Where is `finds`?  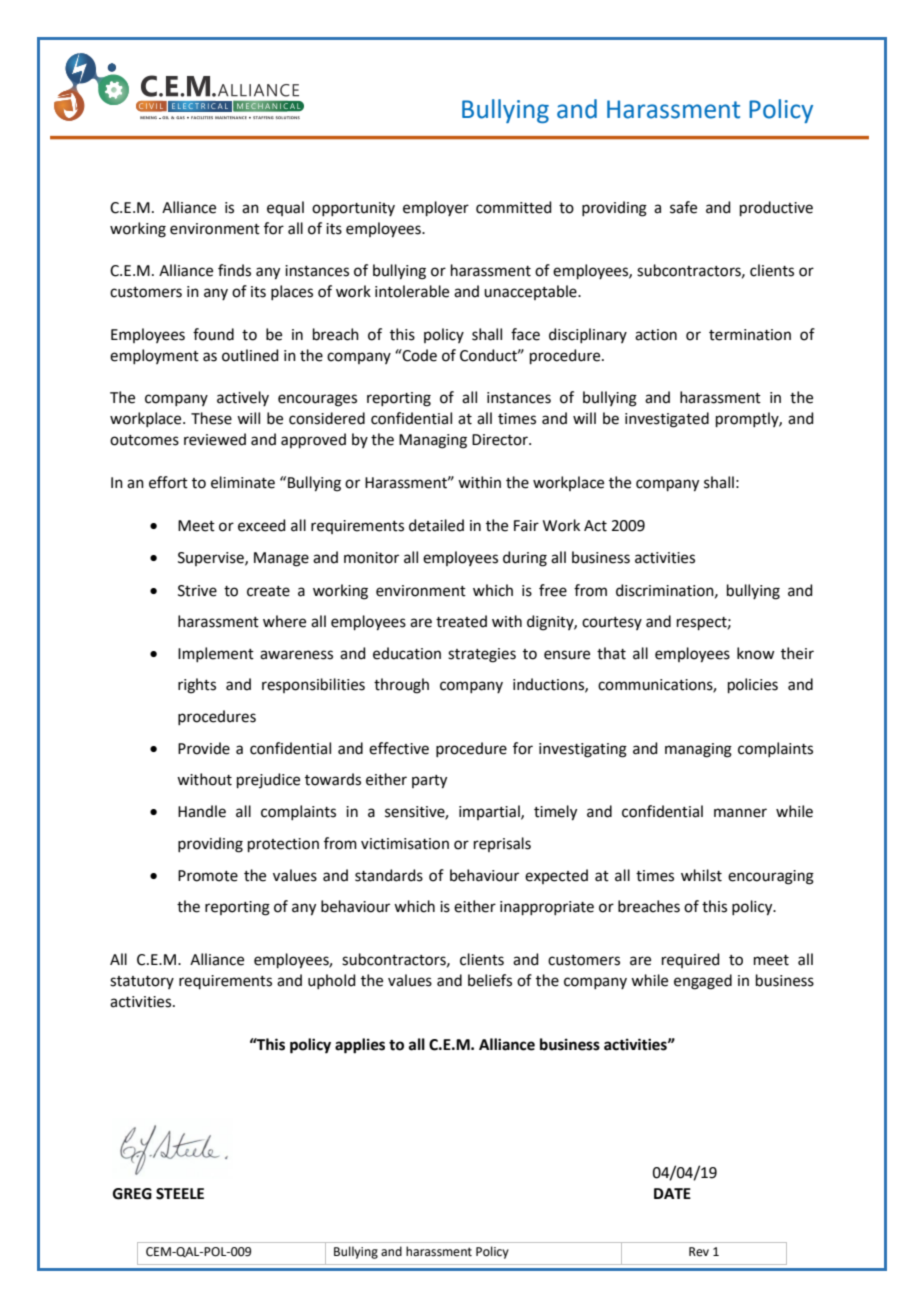
finds is located at coordinates (234, 270).
